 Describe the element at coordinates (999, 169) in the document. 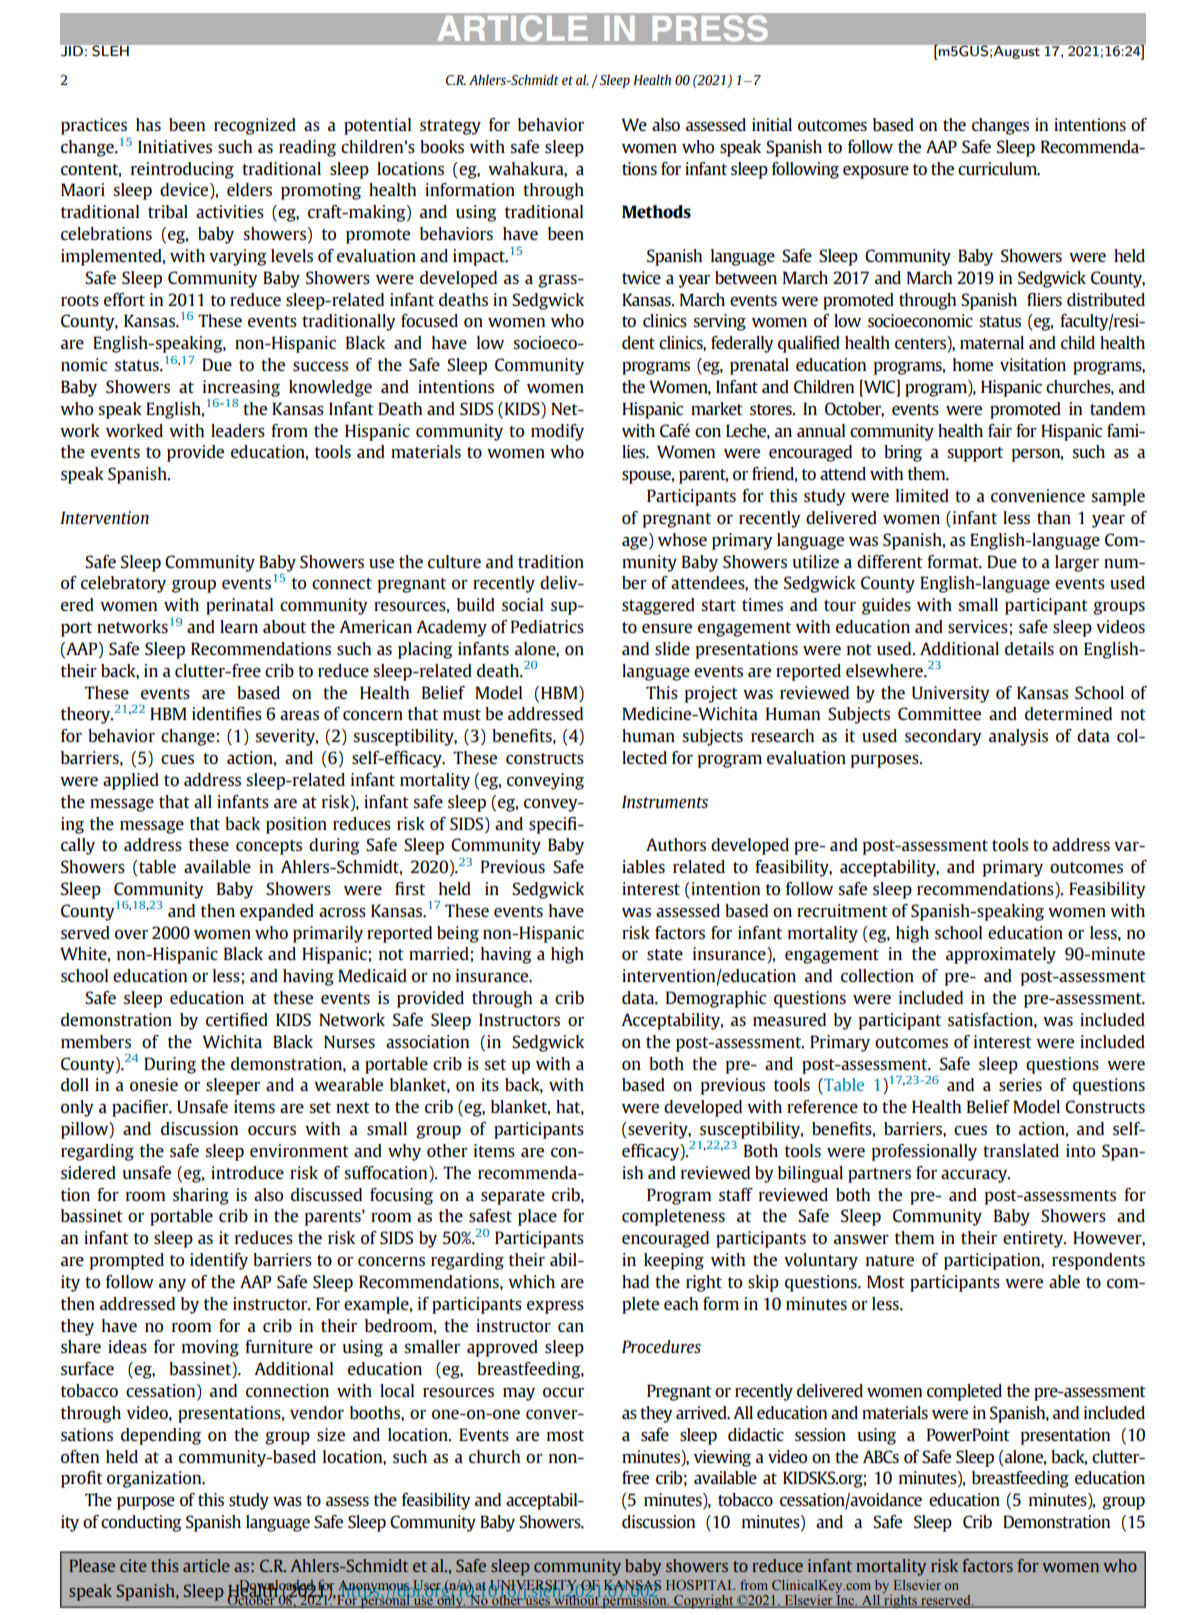

I see `curriculum` at that location.
